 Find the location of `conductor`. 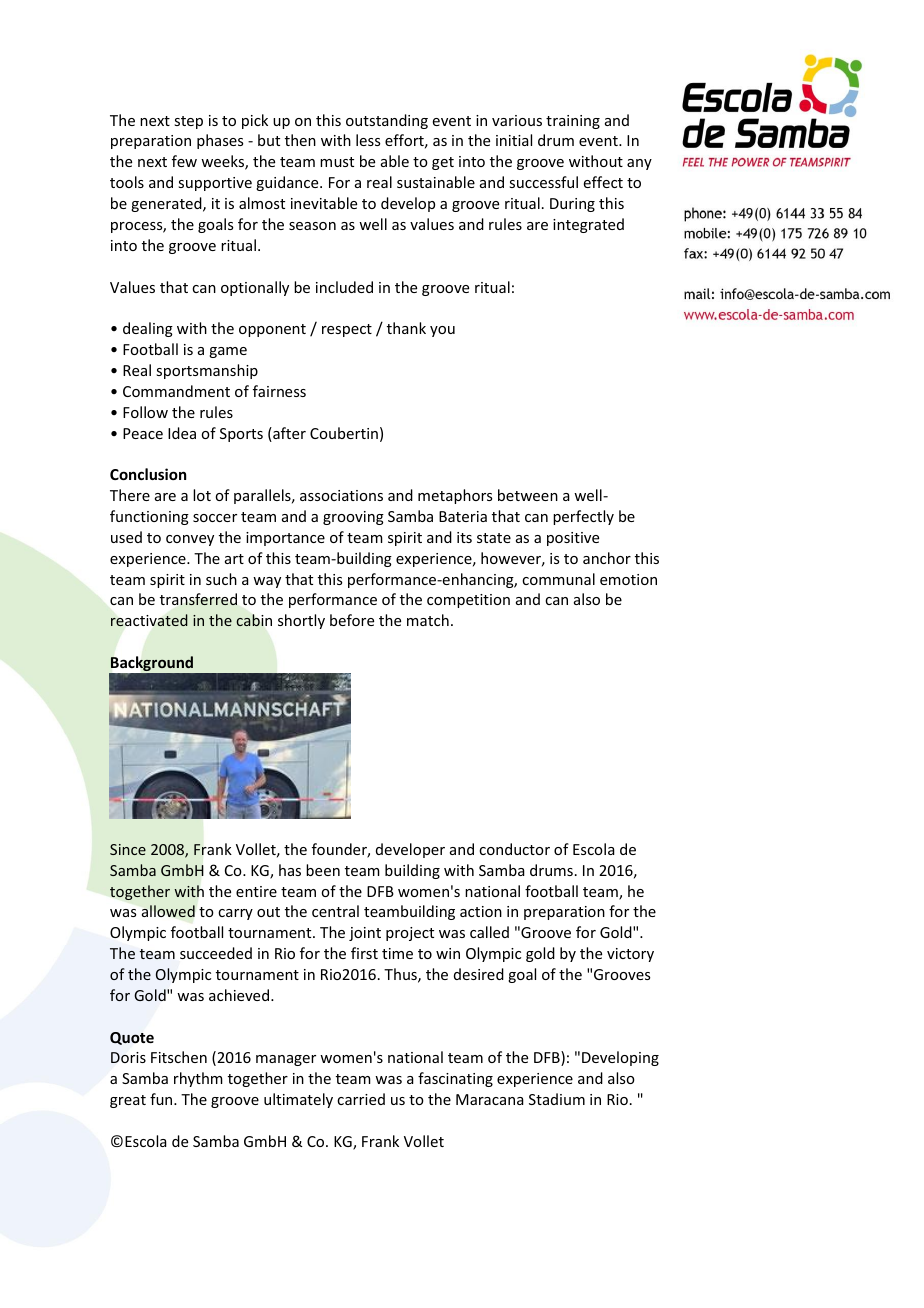

conductor is located at coordinates (514, 849).
